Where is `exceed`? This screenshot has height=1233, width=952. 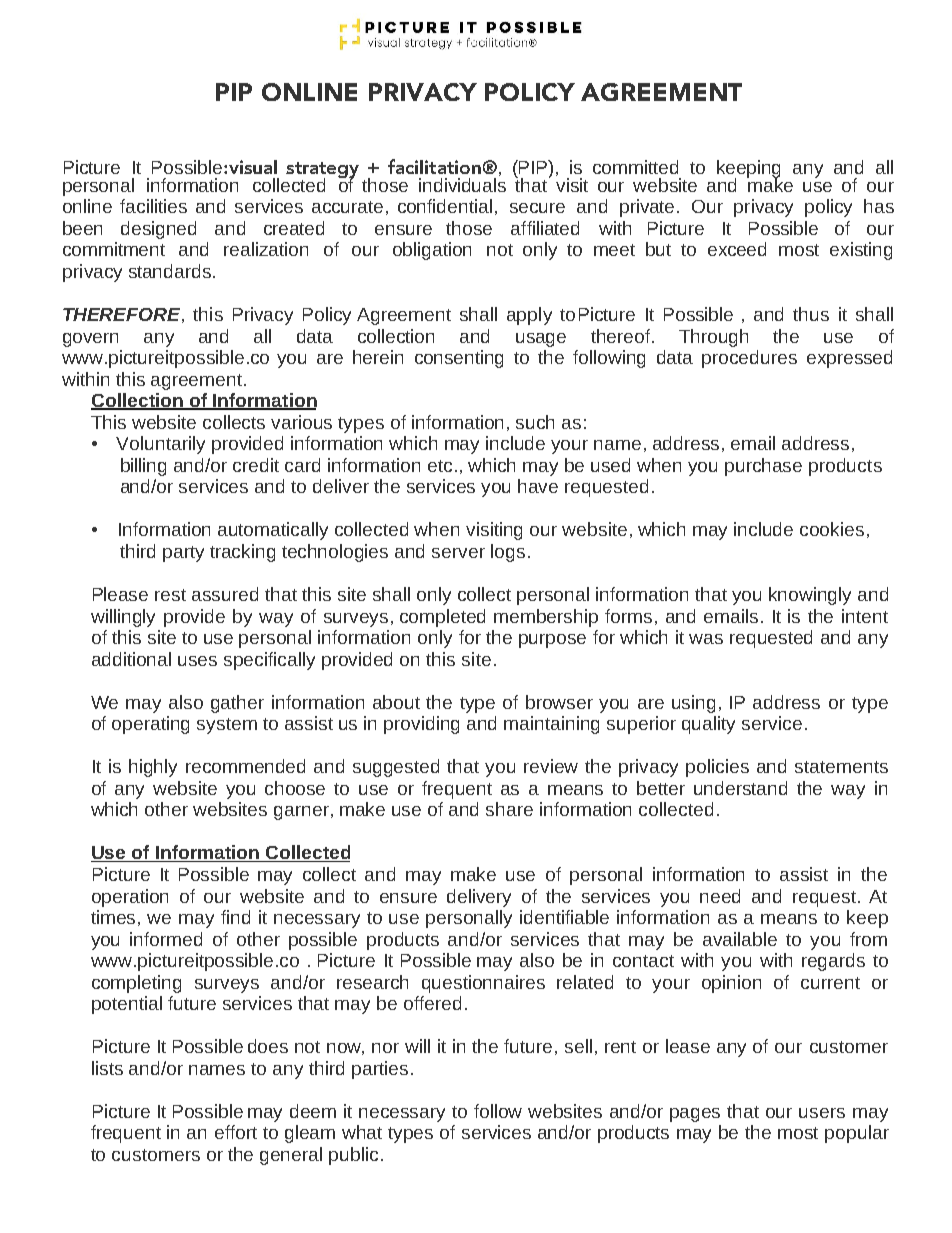
exceed is located at coordinates (737, 249).
